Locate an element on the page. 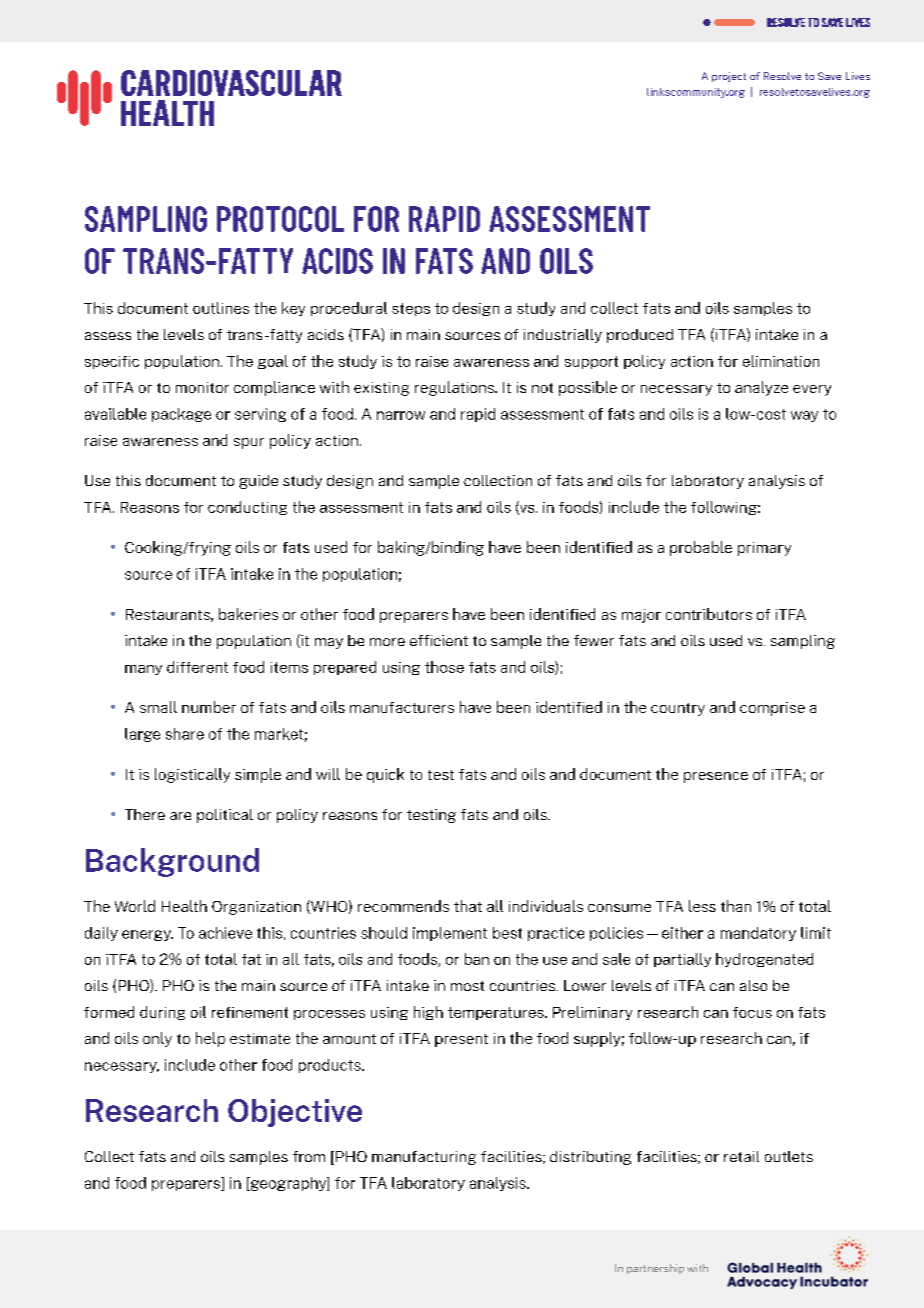  energy is located at coordinates (147, 935).
